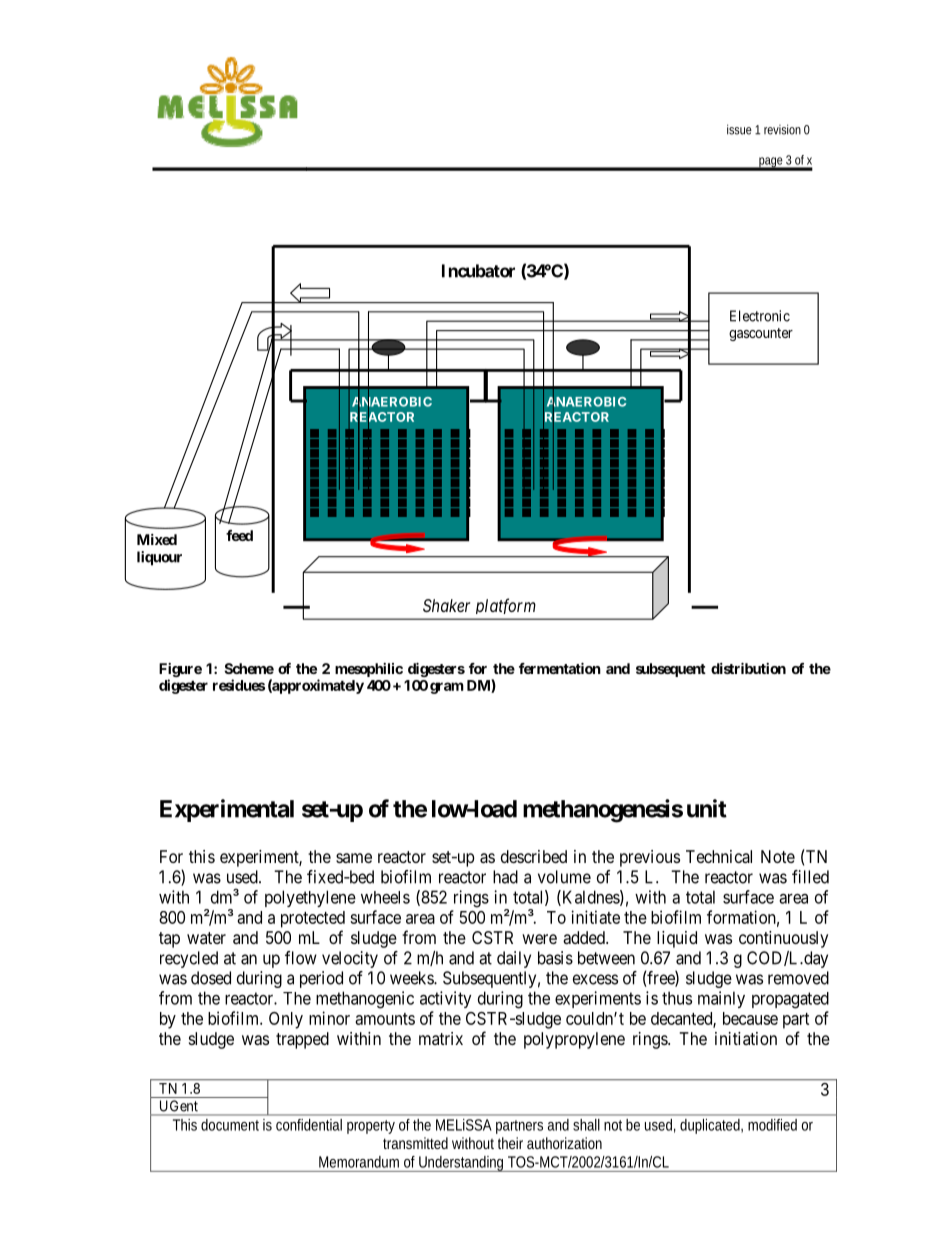 Image resolution: width=952 pixels, height=1233 pixels. Describe the element at coordinates (707, 808) in the document. I see `unit` at that location.
